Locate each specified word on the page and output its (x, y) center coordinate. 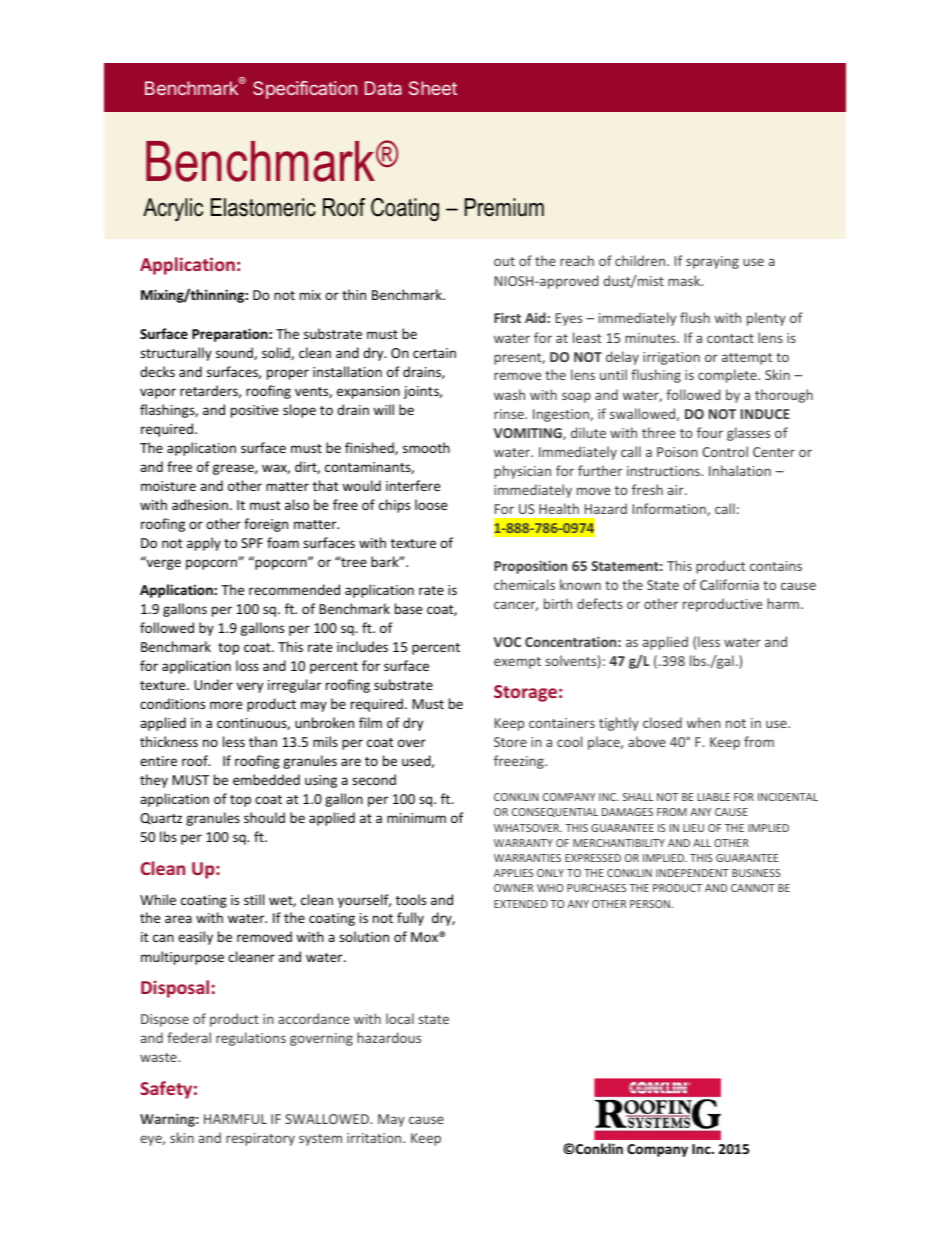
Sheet (433, 88)
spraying (712, 262)
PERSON (651, 904)
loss (247, 665)
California (729, 584)
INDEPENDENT (692, 873)
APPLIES (513, 873)
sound (235, 353)
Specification (305, 90)
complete (728, 376)
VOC (507, 642)
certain (434, 353)
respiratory (260, 1139)
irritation (375, 1138)
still (254, 899)
